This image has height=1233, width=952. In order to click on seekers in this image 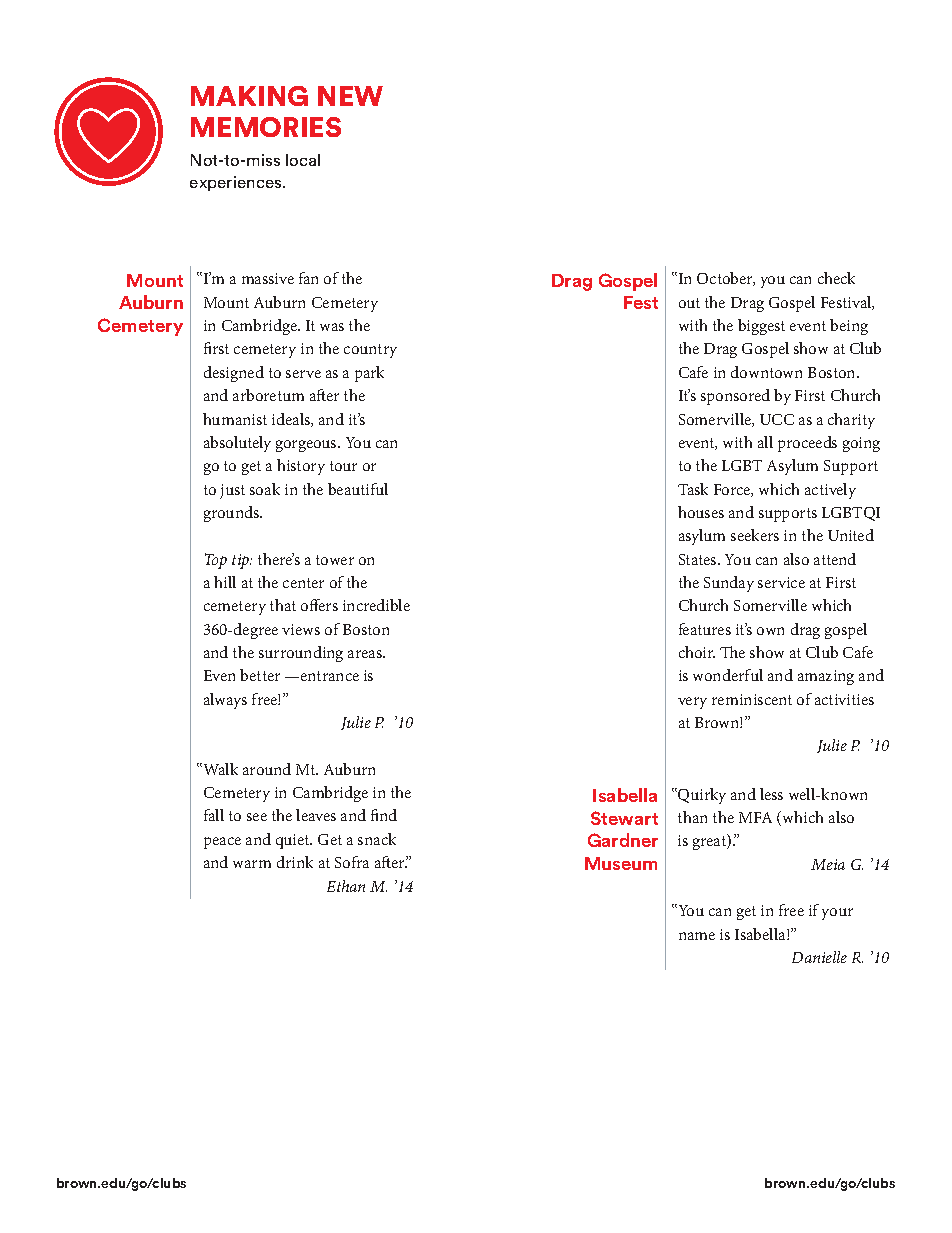, I will do `click(755, 535)`.
